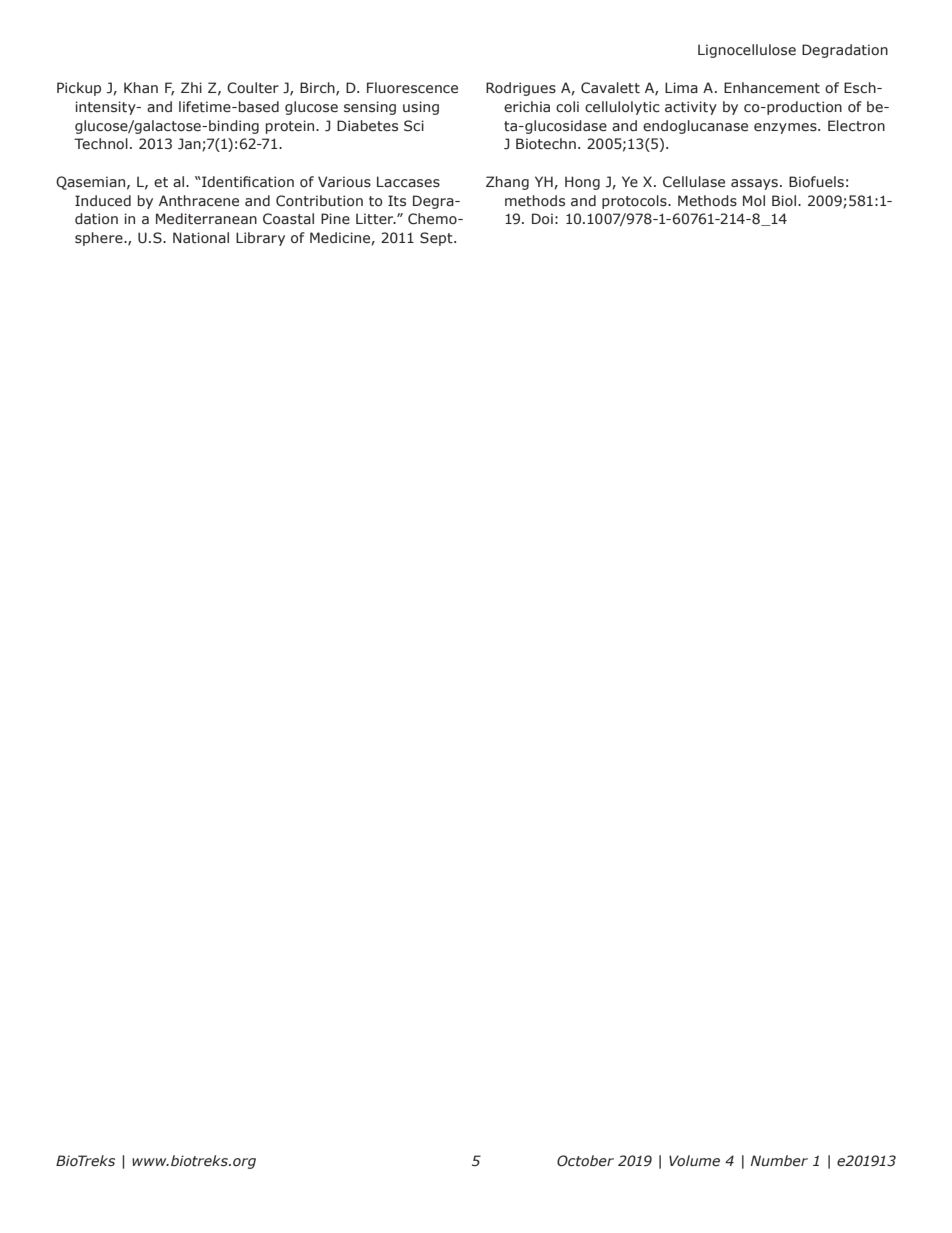  Describe the element at coordinates (542, 219) in the screenshot. I see `Doi` at that location.
